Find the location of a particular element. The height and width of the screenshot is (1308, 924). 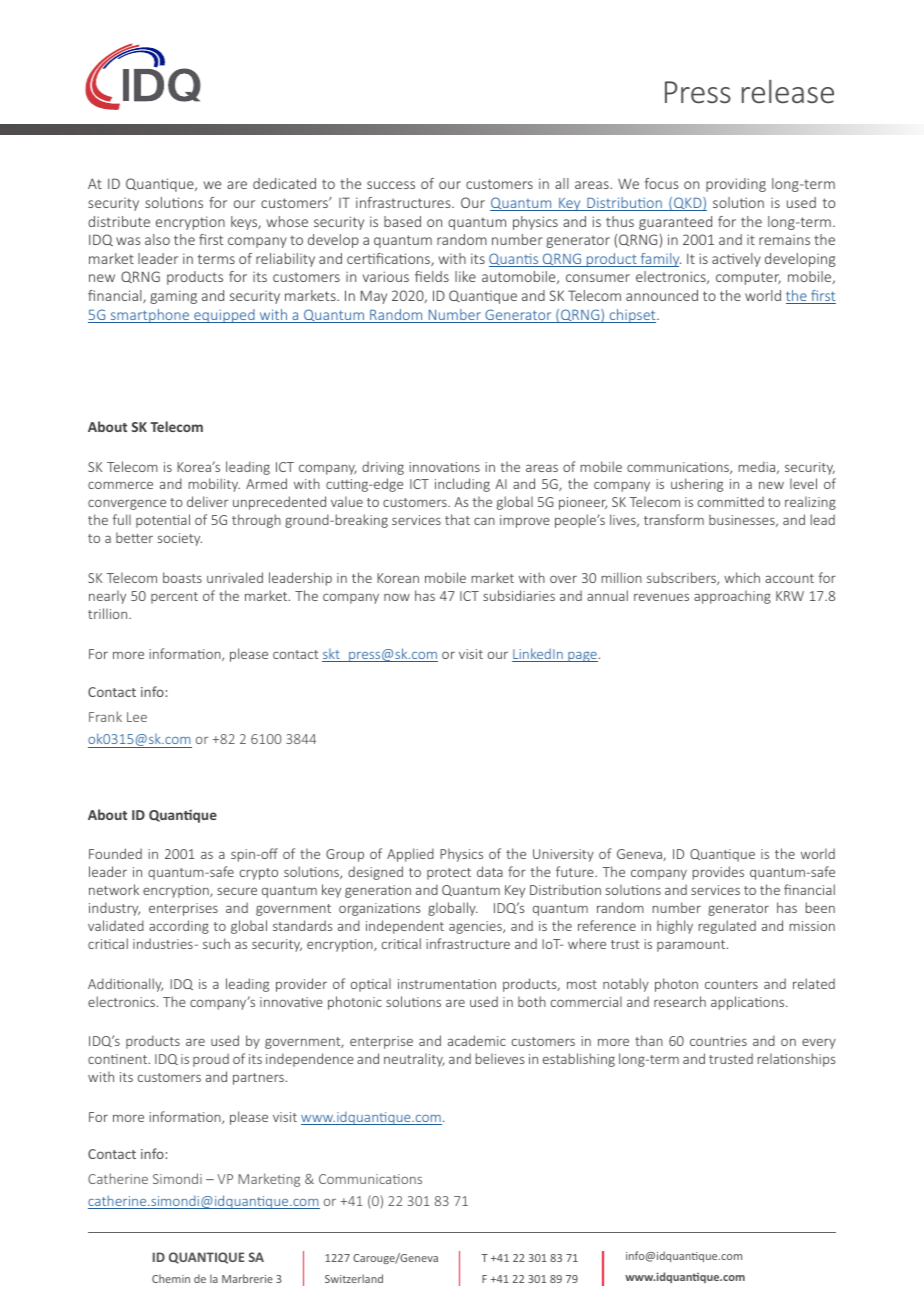

success is located at coordinates (391, 185).
